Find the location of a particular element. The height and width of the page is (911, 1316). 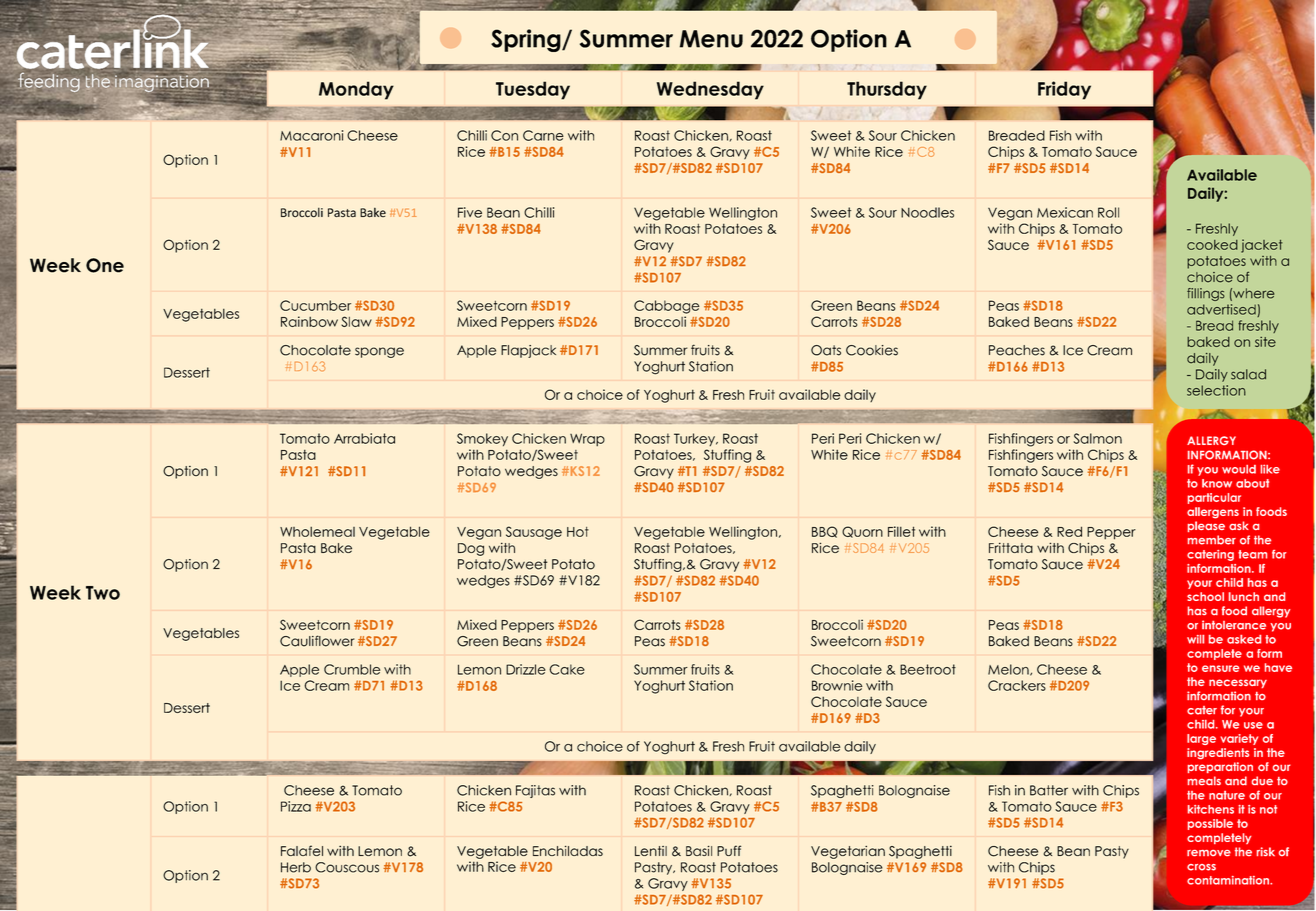

Friday is located at coordinates (1064, 90).
